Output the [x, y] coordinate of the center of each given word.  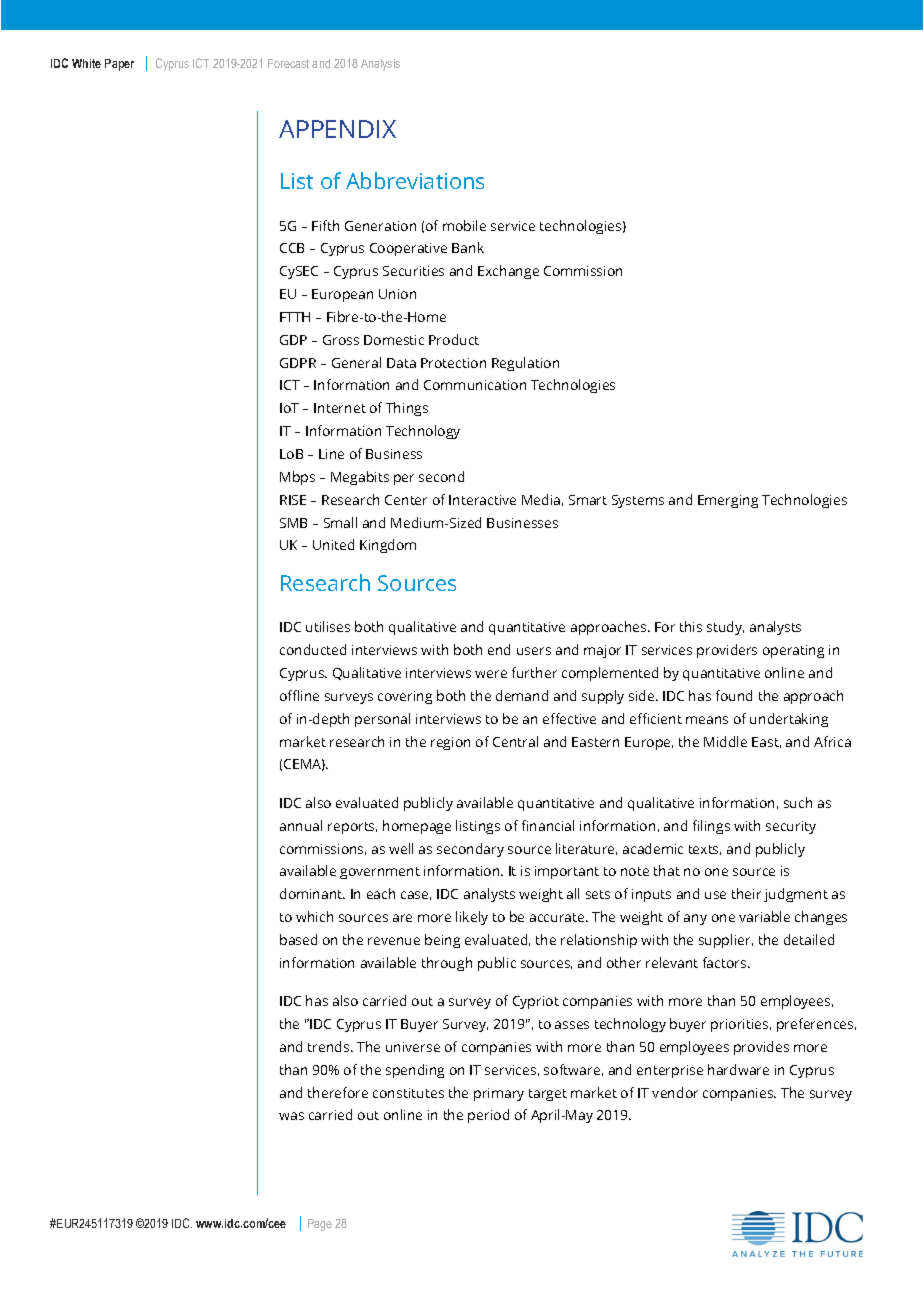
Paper [119, 65]
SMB [293, 523]
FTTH [295, 317]
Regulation [525, 364]
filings [711, 827]
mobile [464, 225]
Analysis [380, 65]
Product [454, 339]
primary [499, 1094]
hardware [738, 1069]
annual [301, 825]
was [291, 1116]
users [534, 651]
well [401, 848]
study [725, 628]
